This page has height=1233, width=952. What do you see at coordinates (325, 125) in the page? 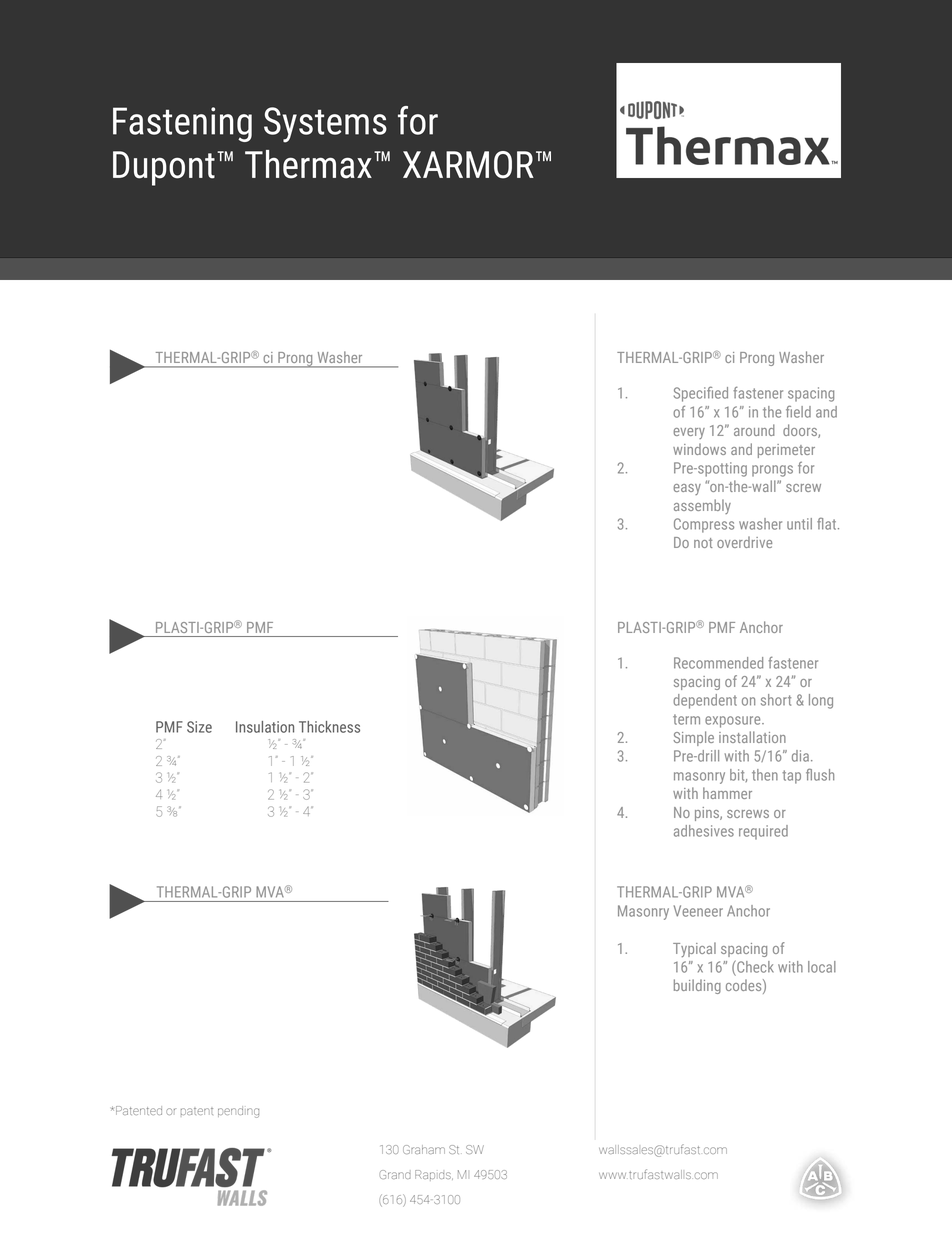
I see `Systems` at bounding box center [325, 125].
